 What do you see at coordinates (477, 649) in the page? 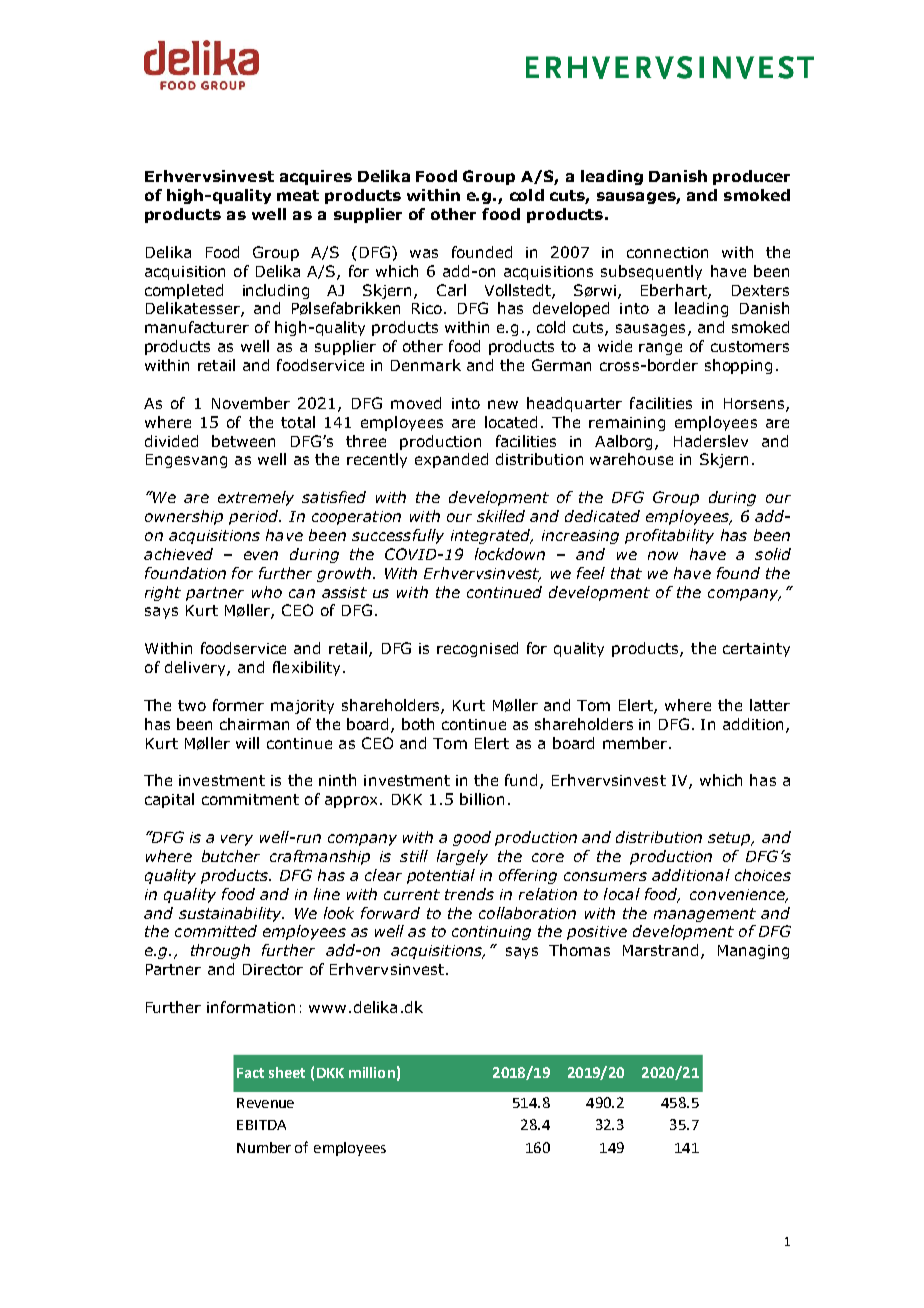
I see `recognised` at bounding box center [477, 649].
